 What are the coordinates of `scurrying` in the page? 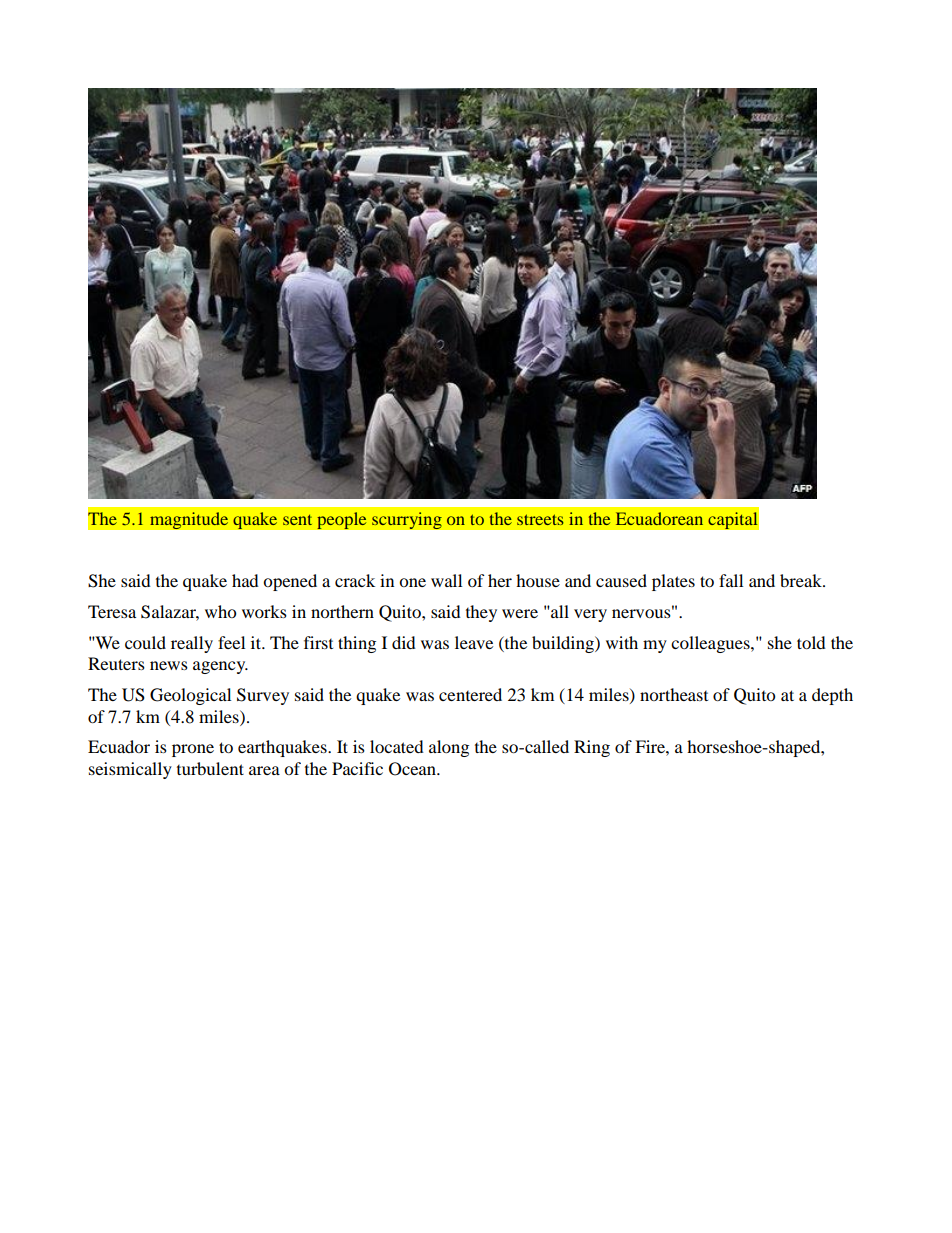 It's located at (407, 521).
